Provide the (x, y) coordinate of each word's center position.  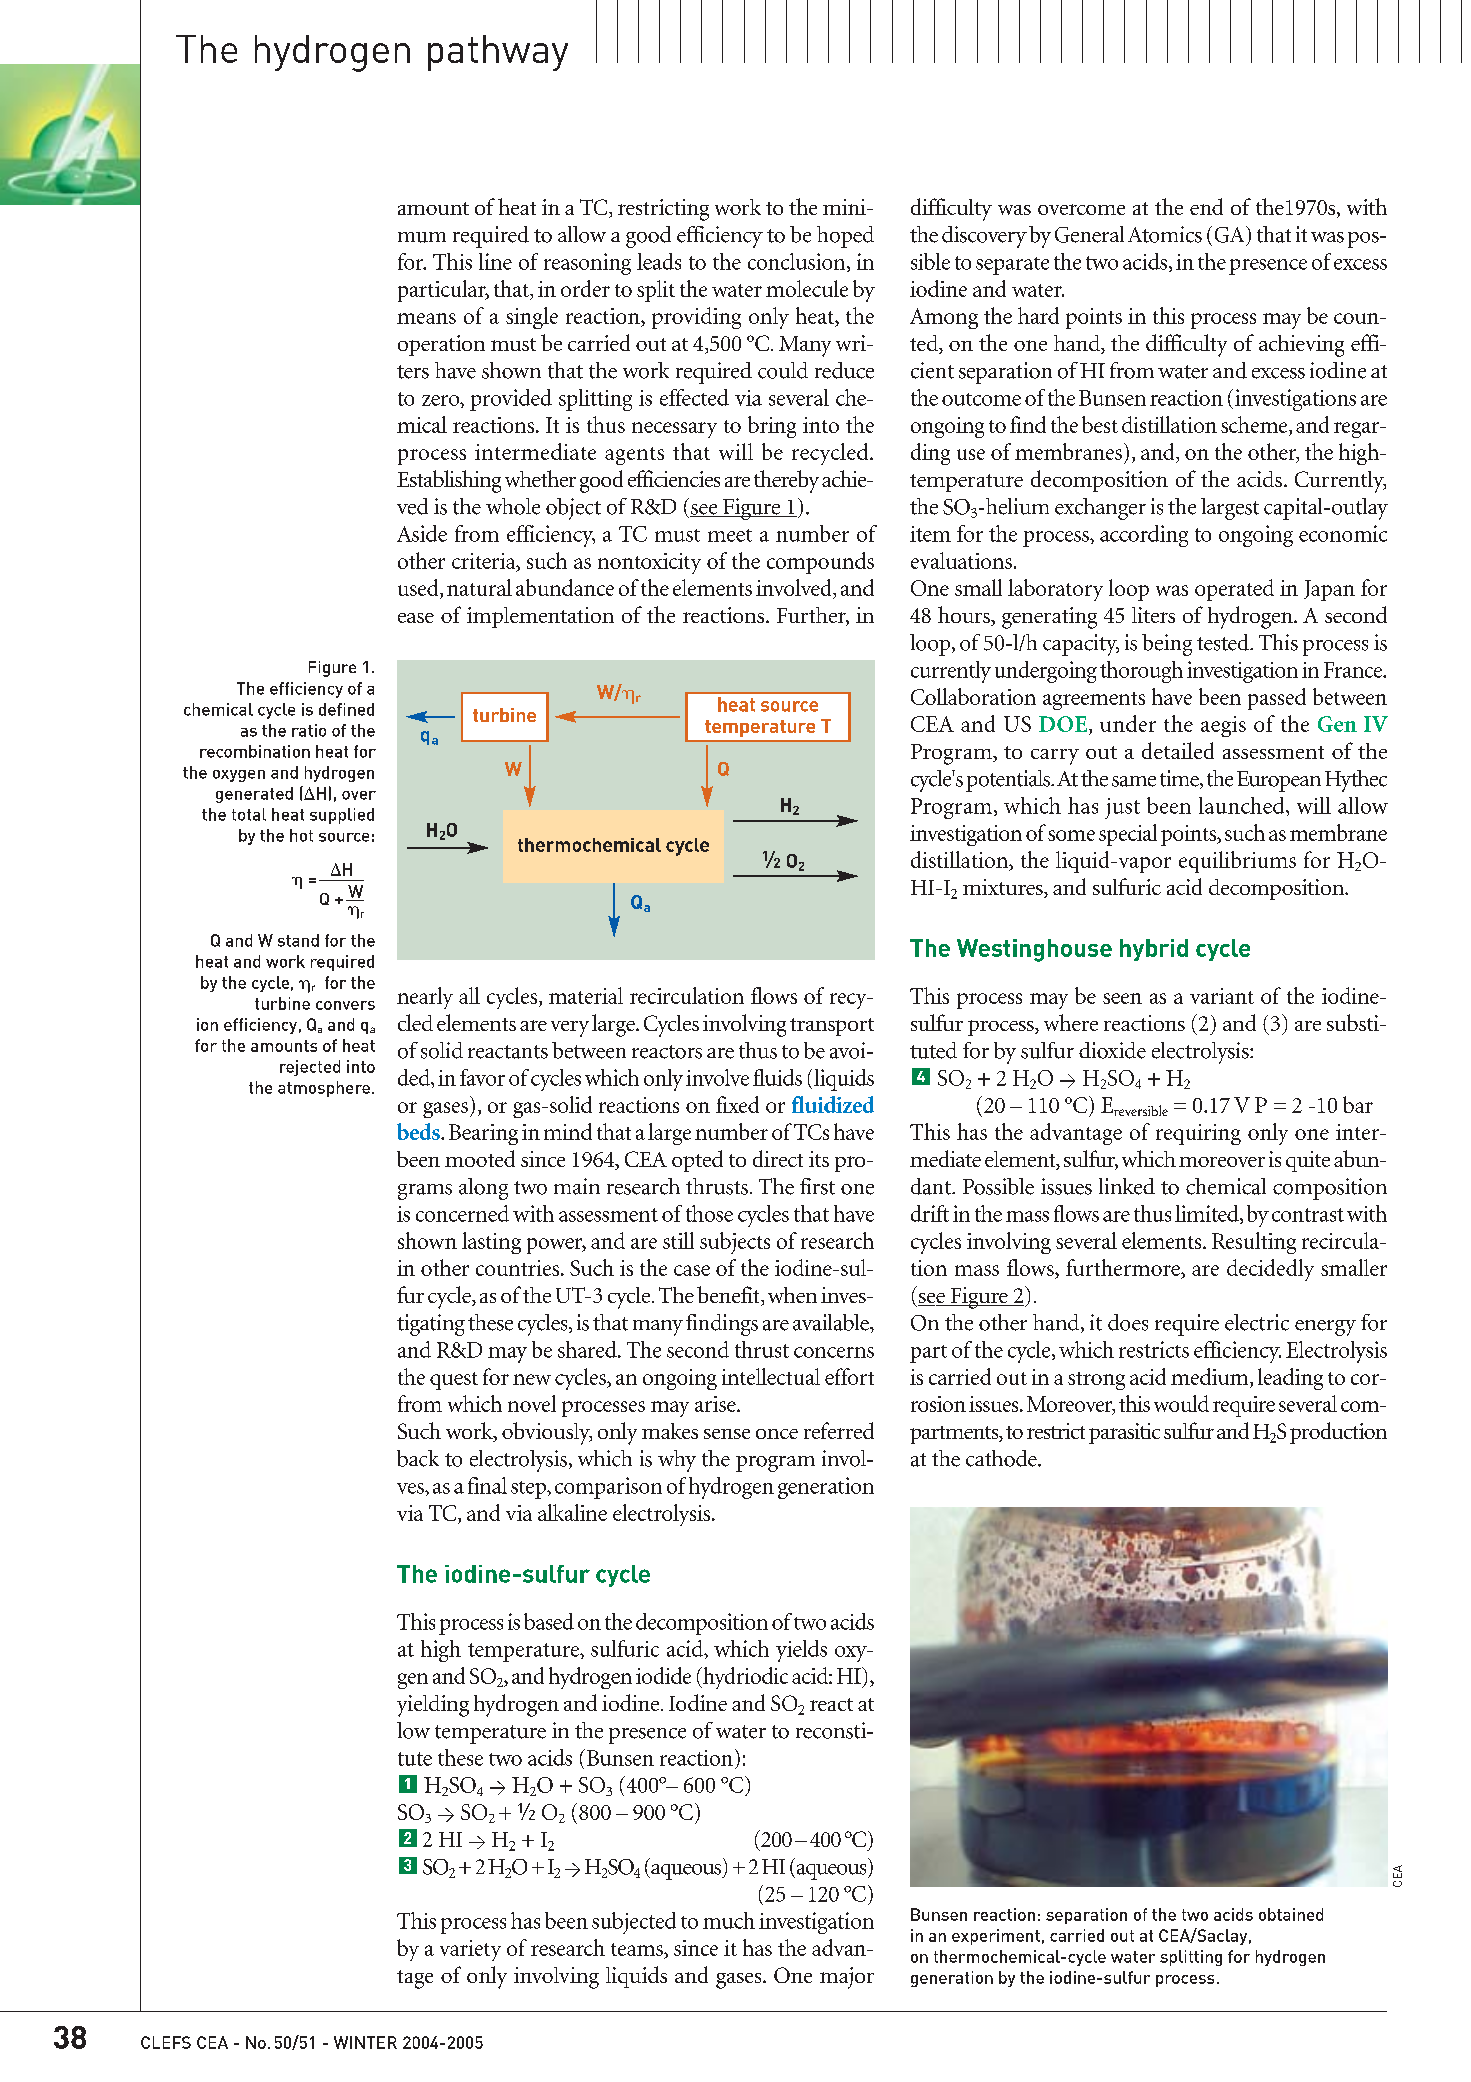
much (729, 1920)
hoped (845, 237)
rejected (310, 1068)
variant (1222, 996)
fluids (777, 1077)
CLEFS (166, 2042)
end (1206, 206)
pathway (498, 53)
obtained (1291, 1914)
